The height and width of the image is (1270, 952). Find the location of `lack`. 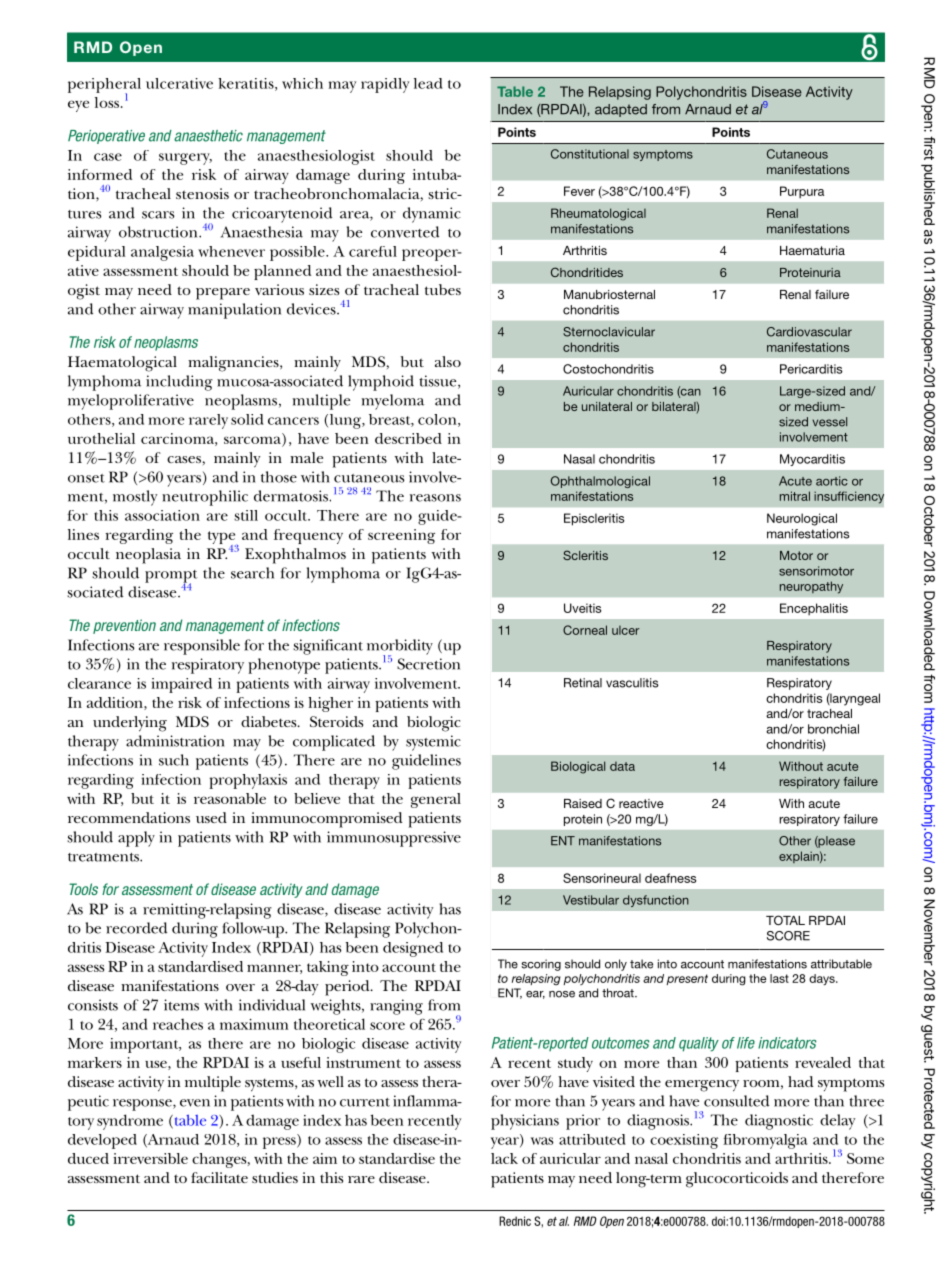

lack is located at coordinates (504, 1158).
